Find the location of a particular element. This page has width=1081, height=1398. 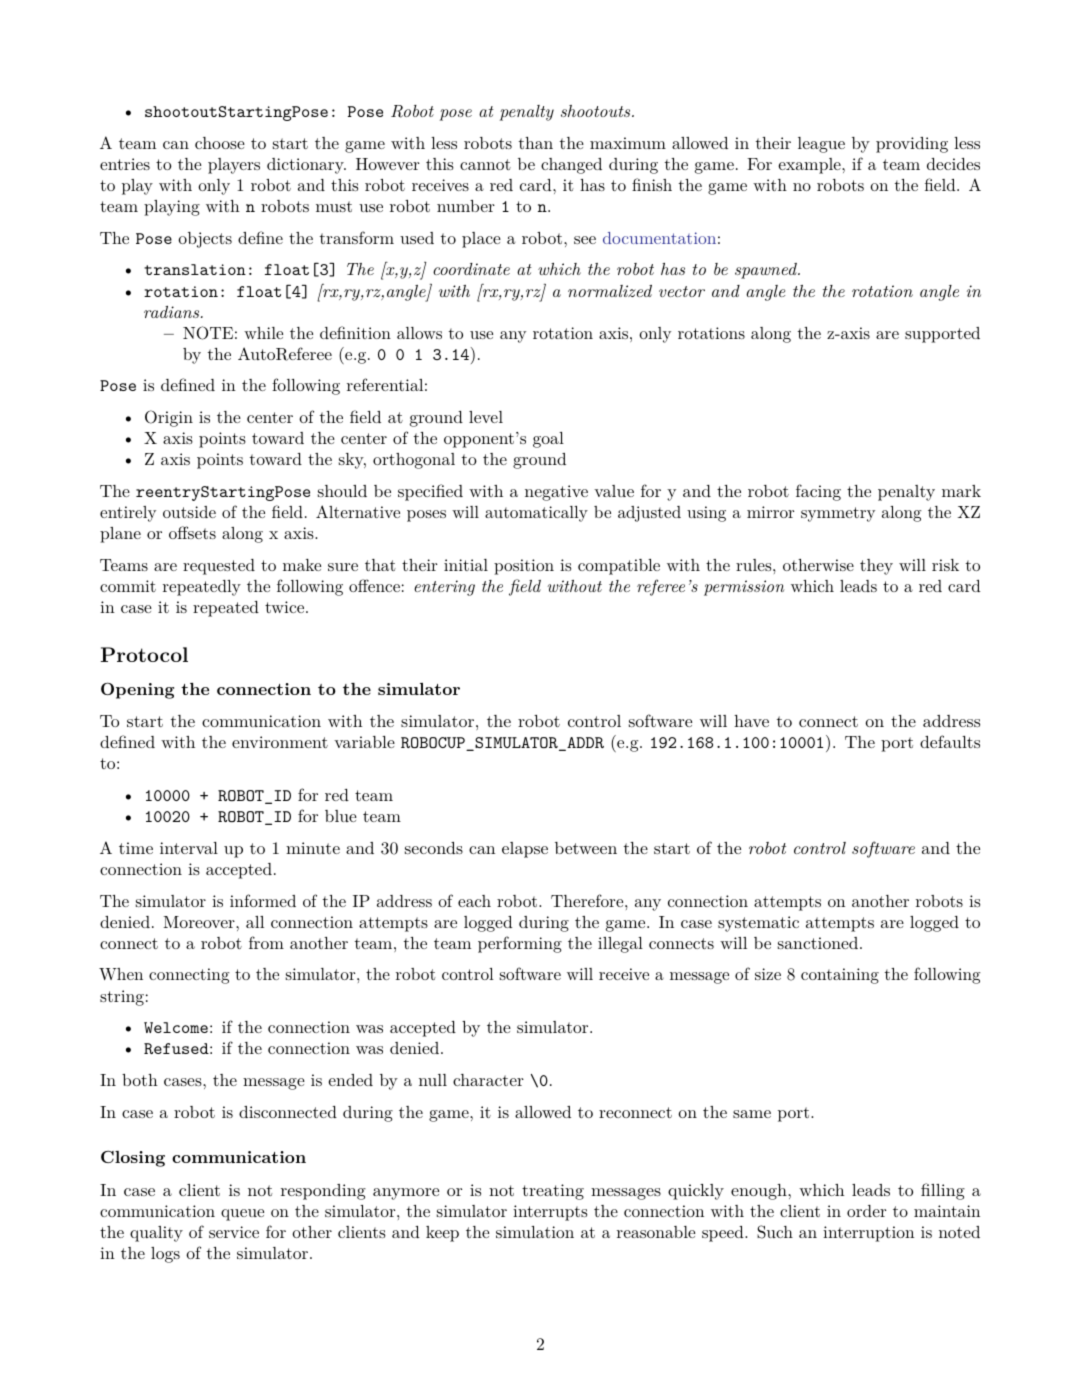

order is located at coordinates (866, 1211).
